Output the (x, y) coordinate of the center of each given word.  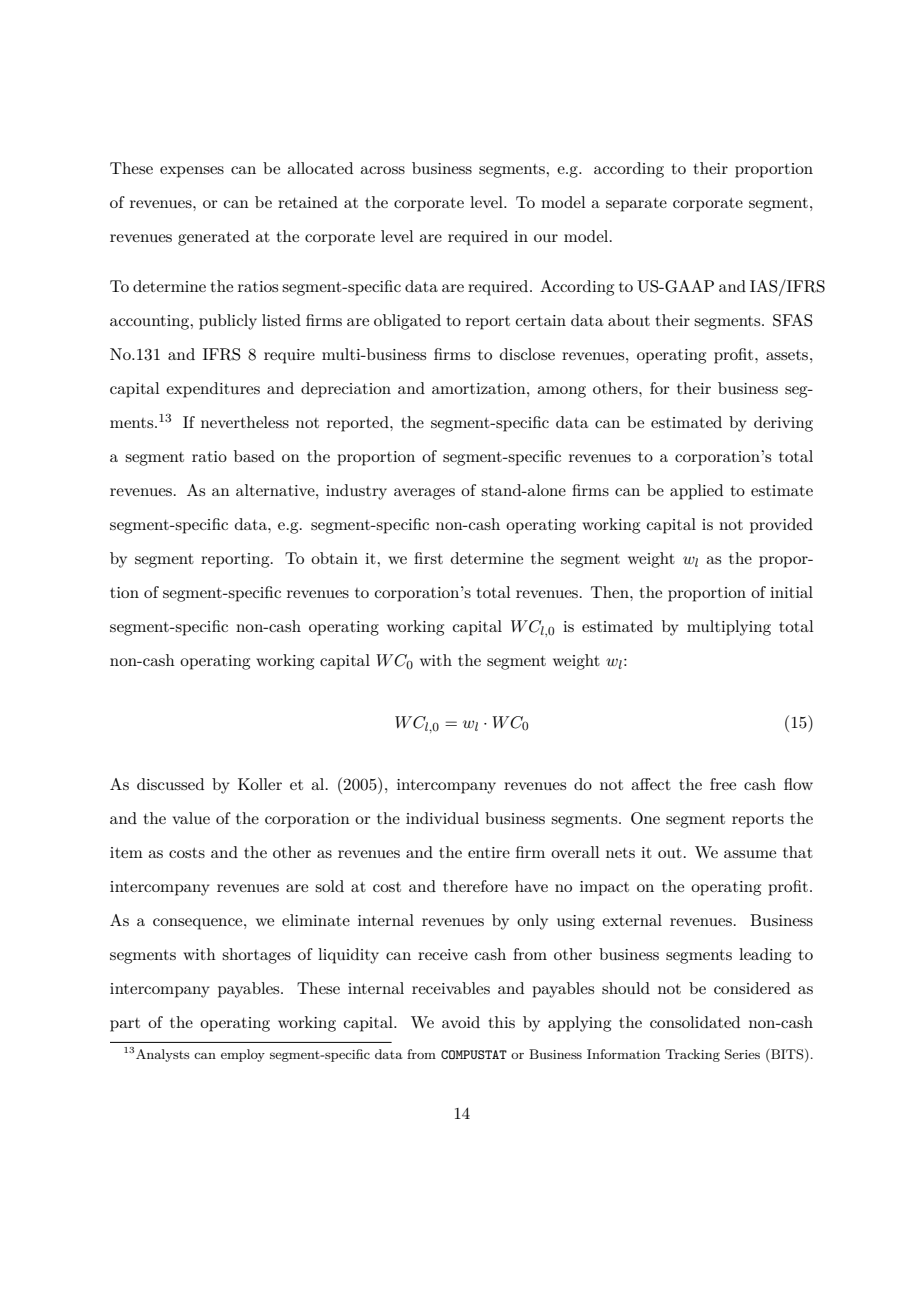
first (428, 558)
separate (636, 205)
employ (243, 1055)
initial (791, 592)
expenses (192, 172)
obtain (334, 558)
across (382, 170)
